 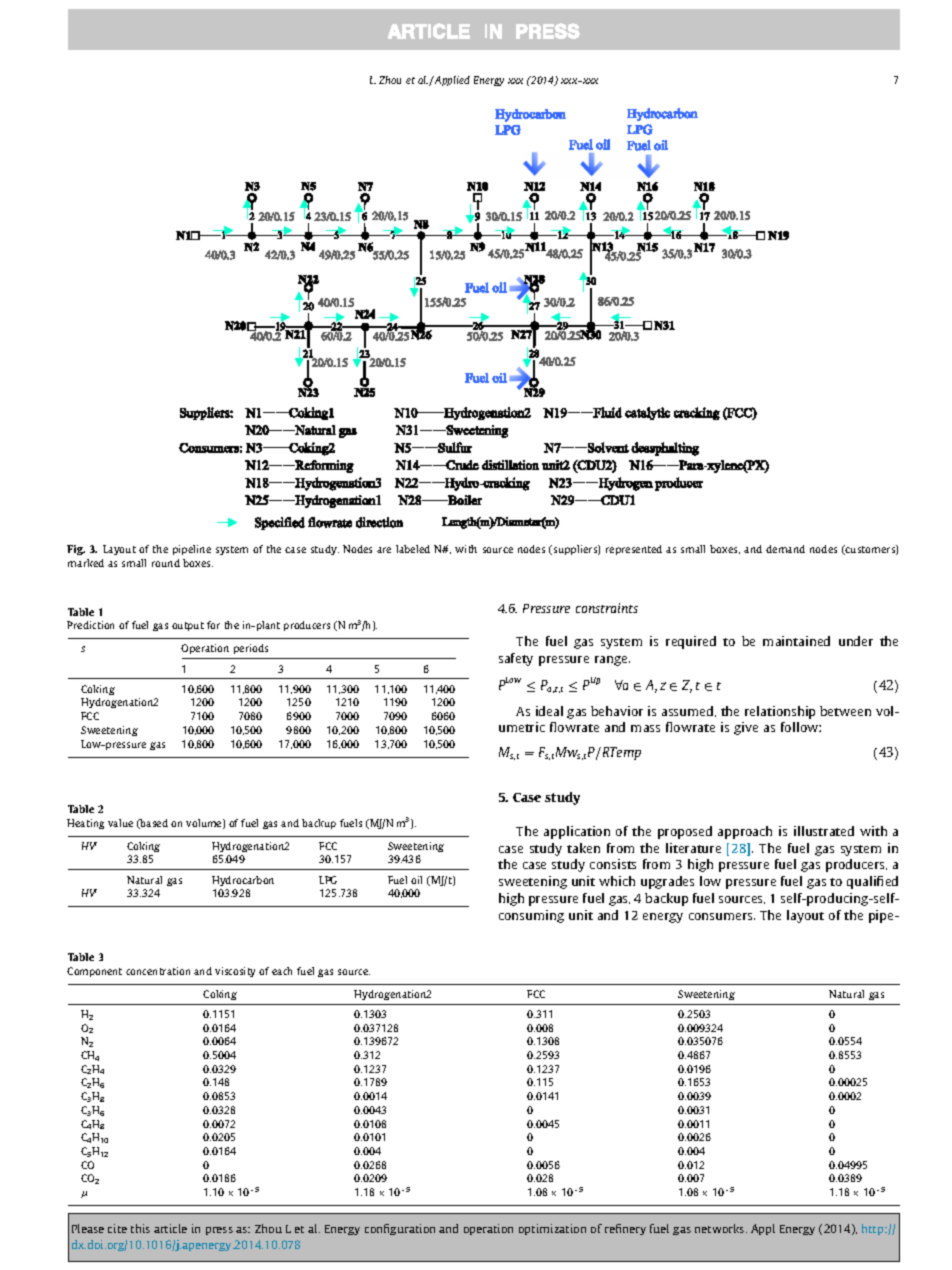 I want to click on periods, so click(x=251, y=649).
